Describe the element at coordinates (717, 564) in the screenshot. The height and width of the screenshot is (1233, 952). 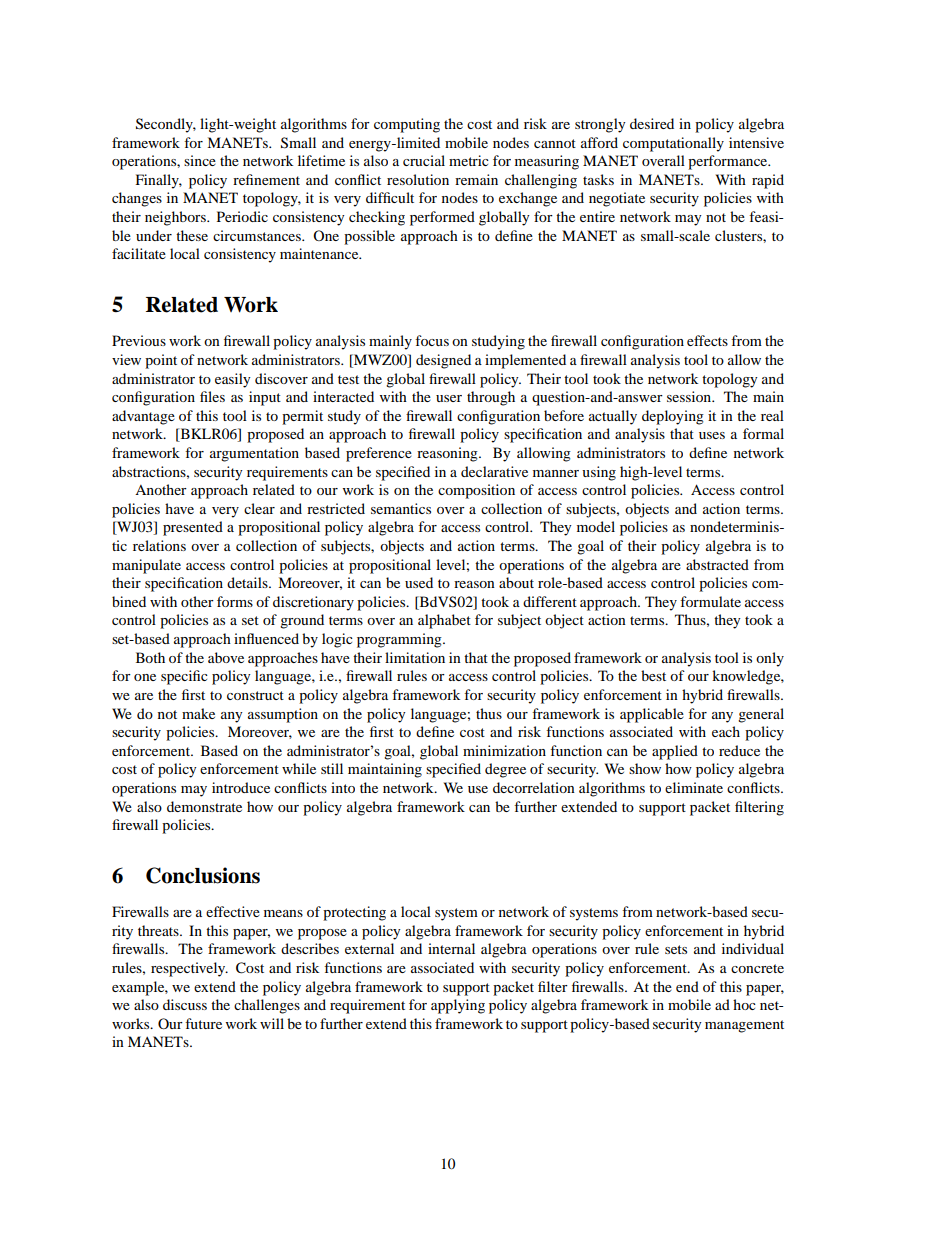
I see `abstracted` at that location.
